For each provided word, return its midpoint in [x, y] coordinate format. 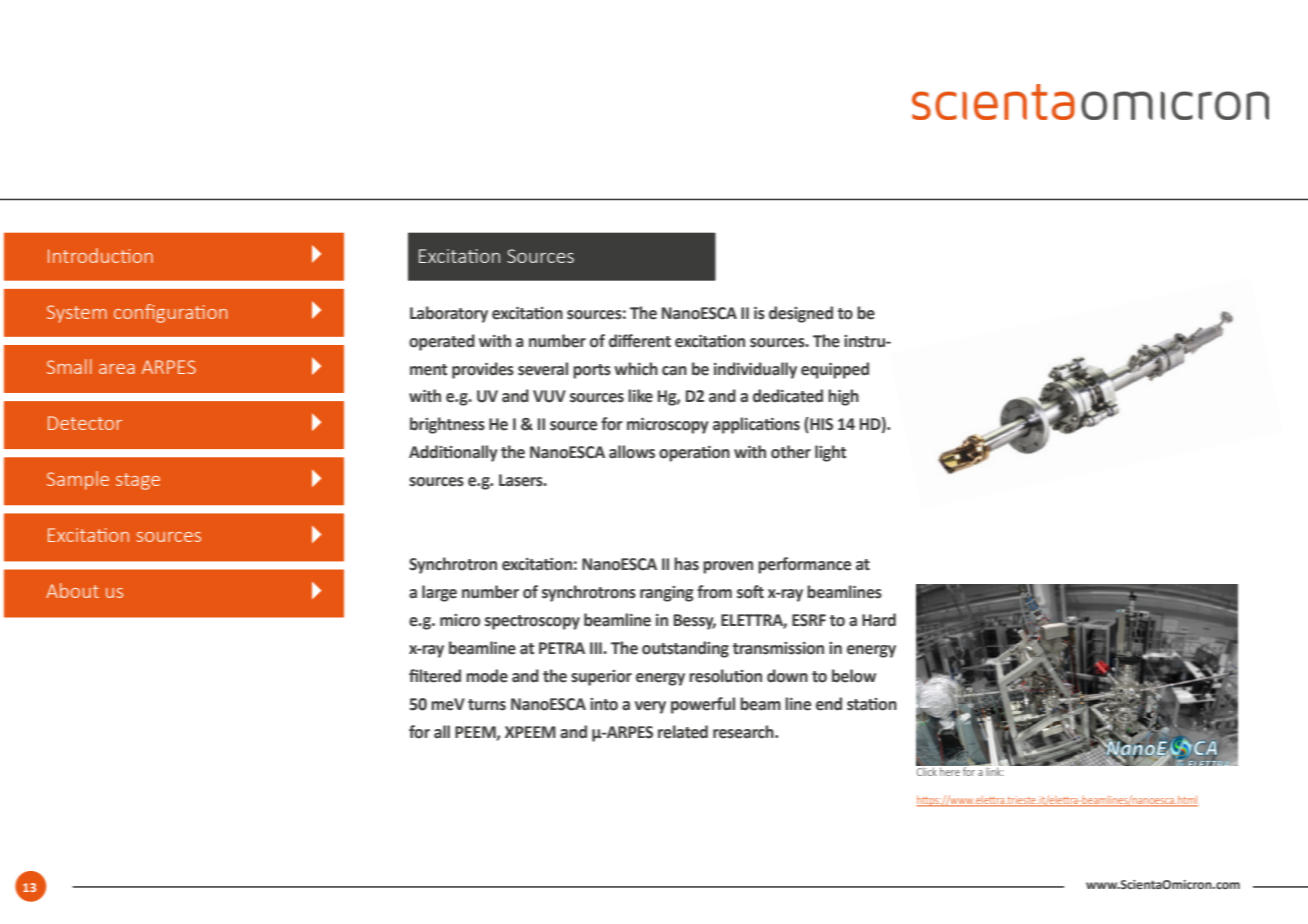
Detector [85, 423]
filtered [435, 676]
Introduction [100, 255]
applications [756, 425]
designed [801, 314]
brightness [447, 425]
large [439, 593]
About [72, 590]
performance [804, 565]
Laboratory [449, 314]
